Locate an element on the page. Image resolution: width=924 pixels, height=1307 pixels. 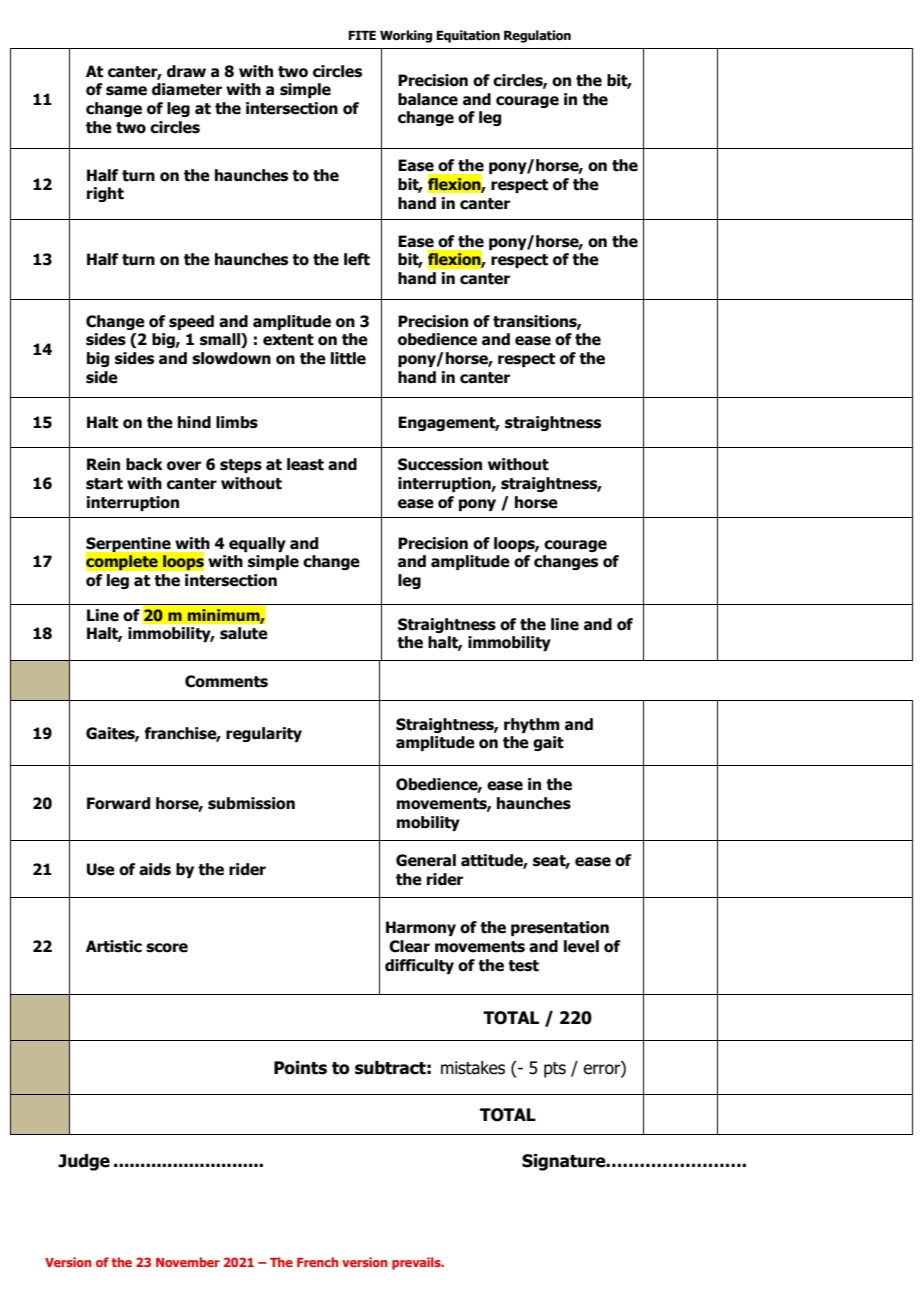
aids is located at coordinates (155, 869).
